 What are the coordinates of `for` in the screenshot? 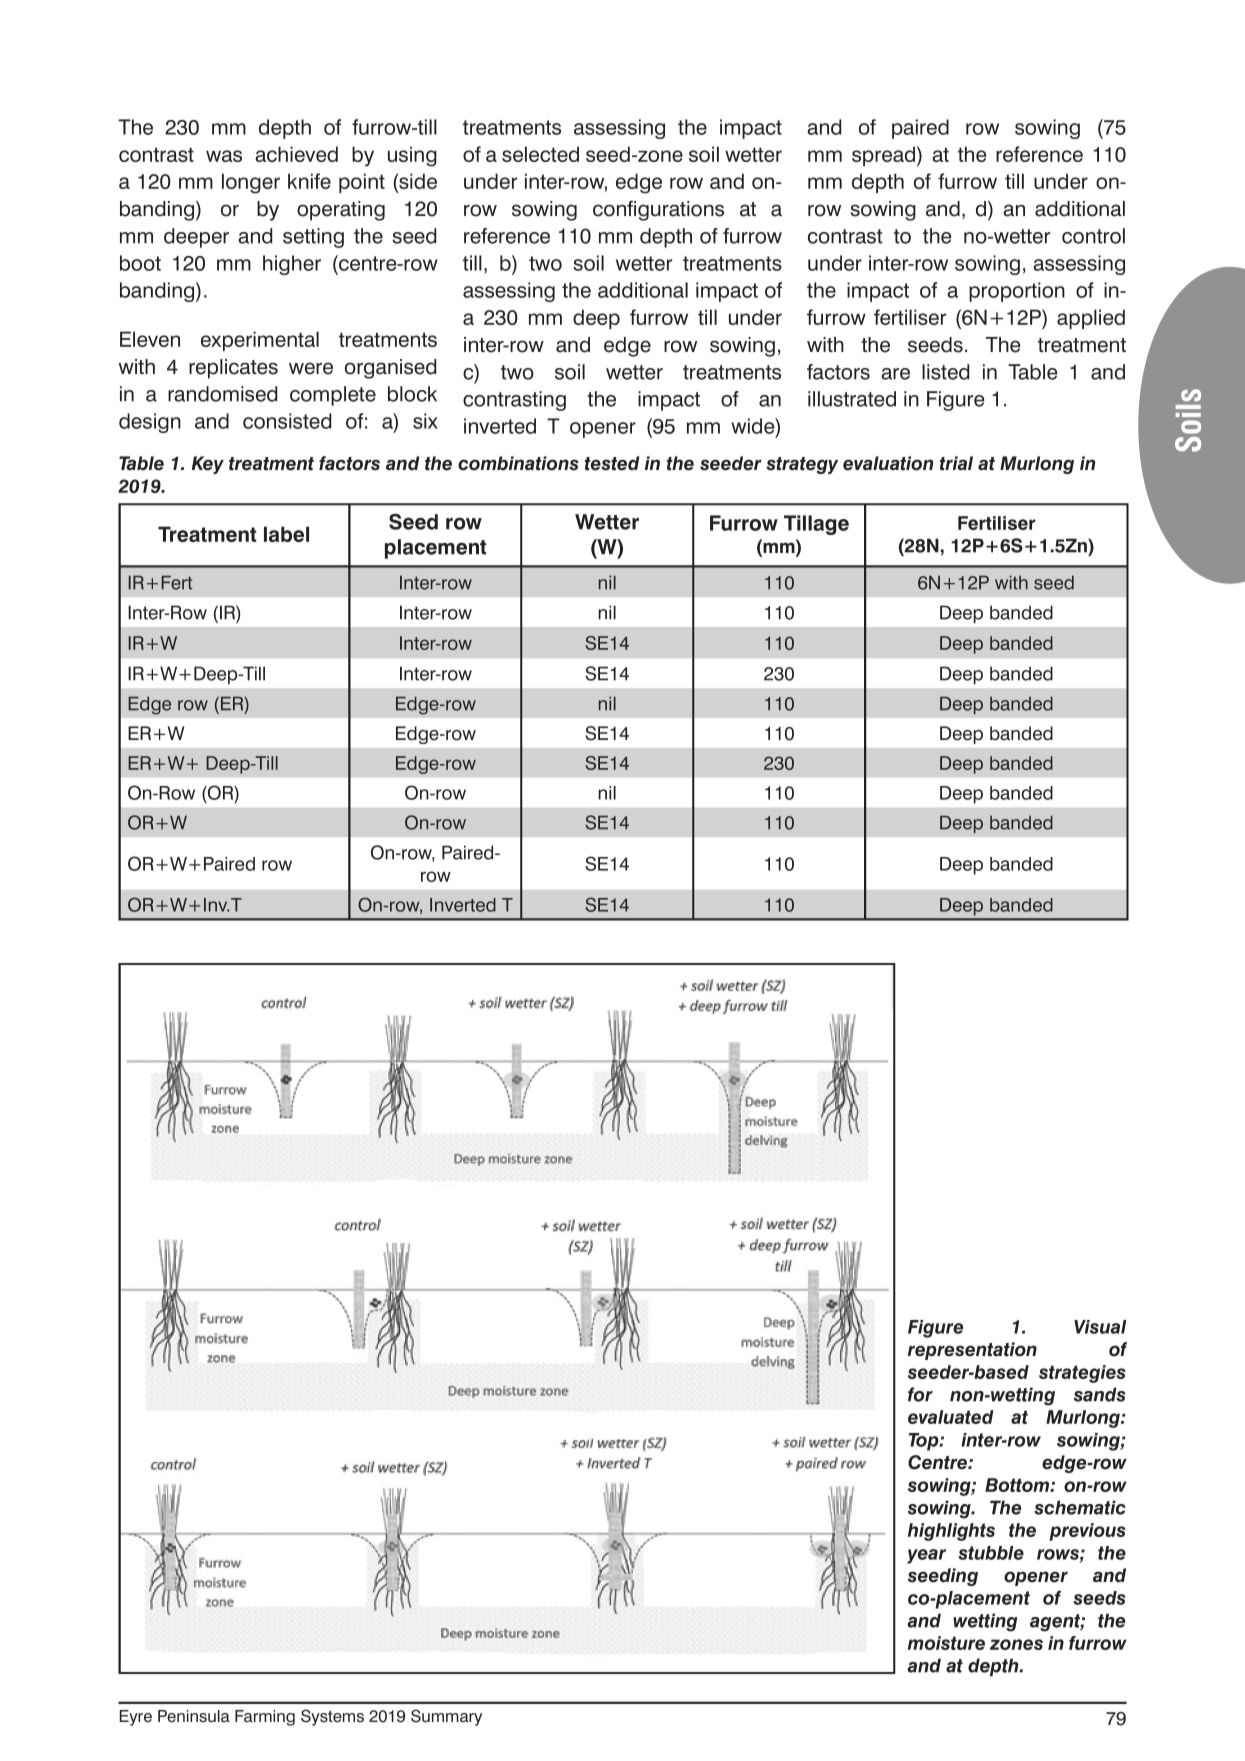 It's located at (920, 1394).
